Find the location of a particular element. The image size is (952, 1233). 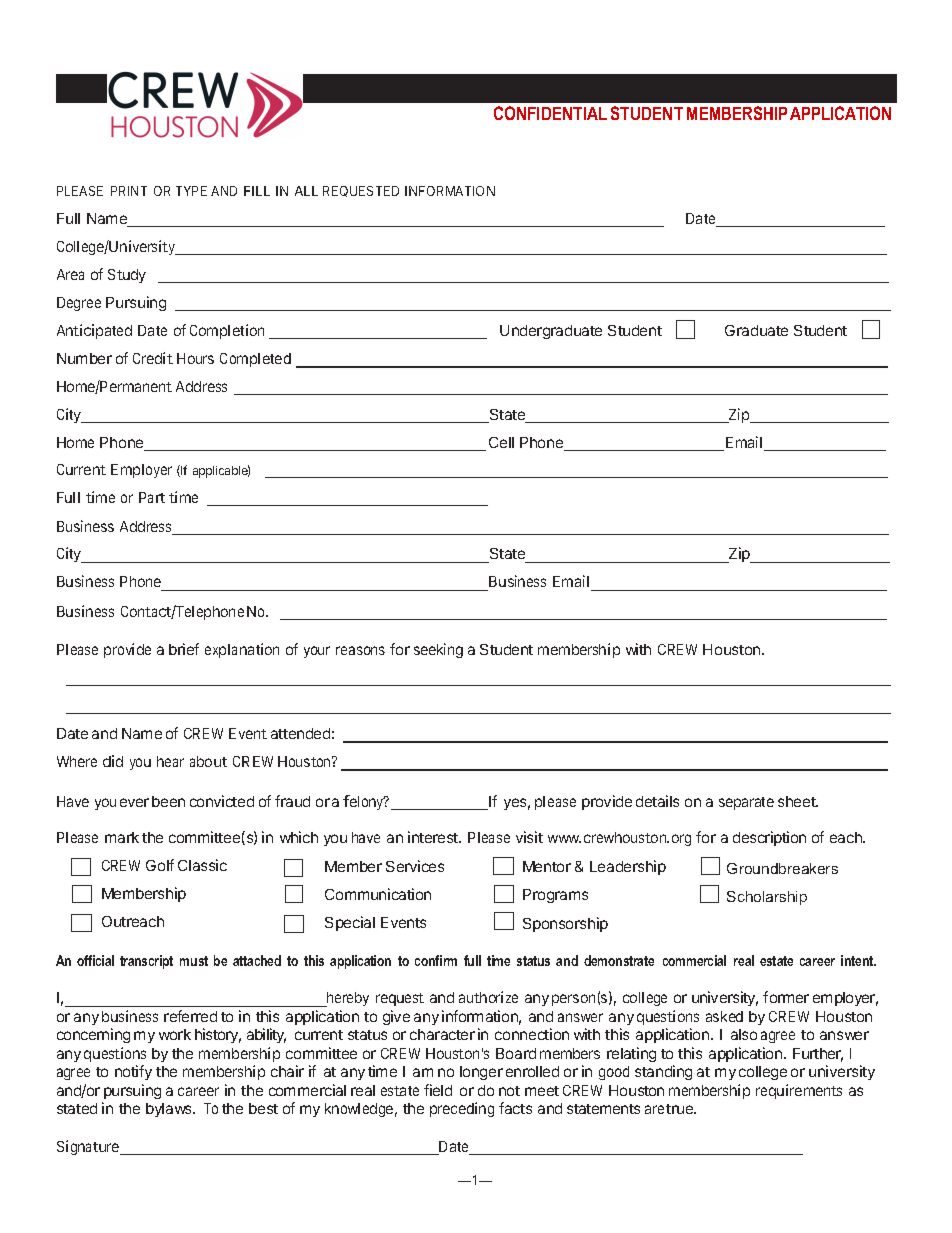

sheet is located at coordinates (797, 801).
